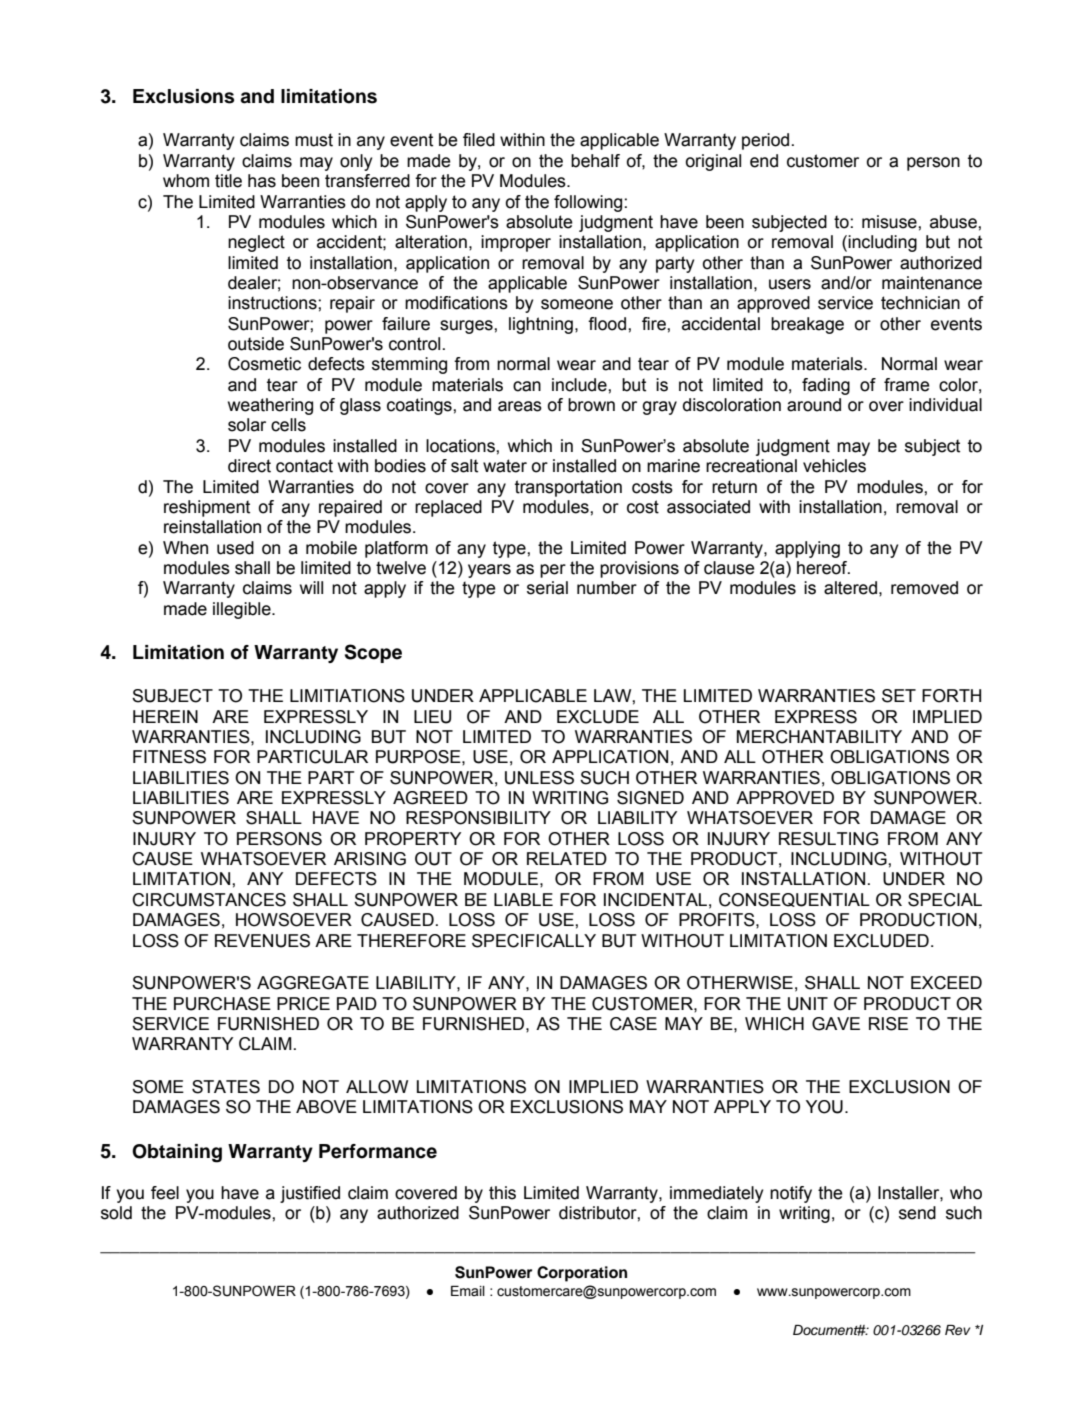 This screenshot has height=1402, width=1083. What do you see at coordinates (169, 757) in the screenshot?
I see `FITNESS` at bounding box center [169, 757].
